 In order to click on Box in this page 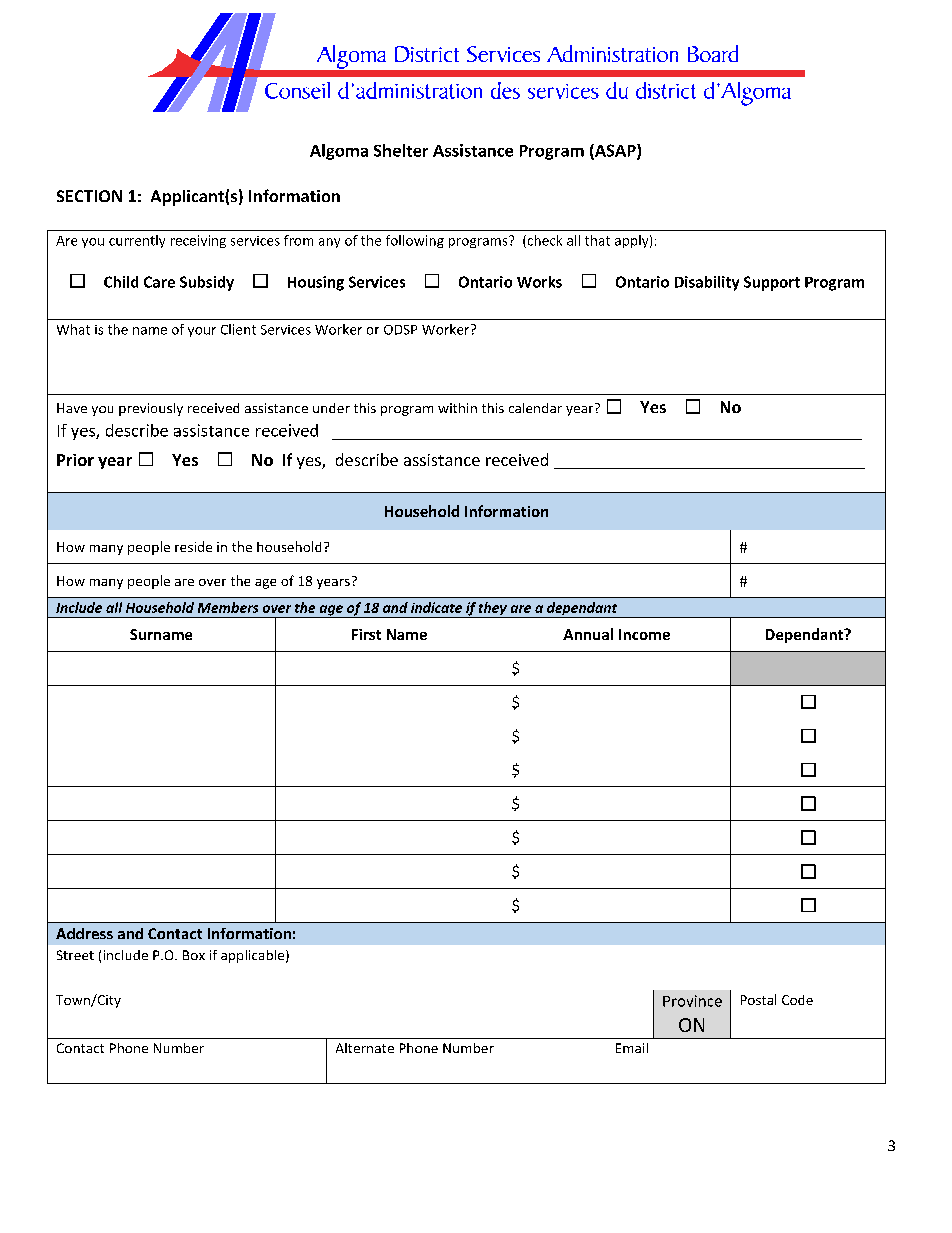, I will do `click(194, 955)`.
